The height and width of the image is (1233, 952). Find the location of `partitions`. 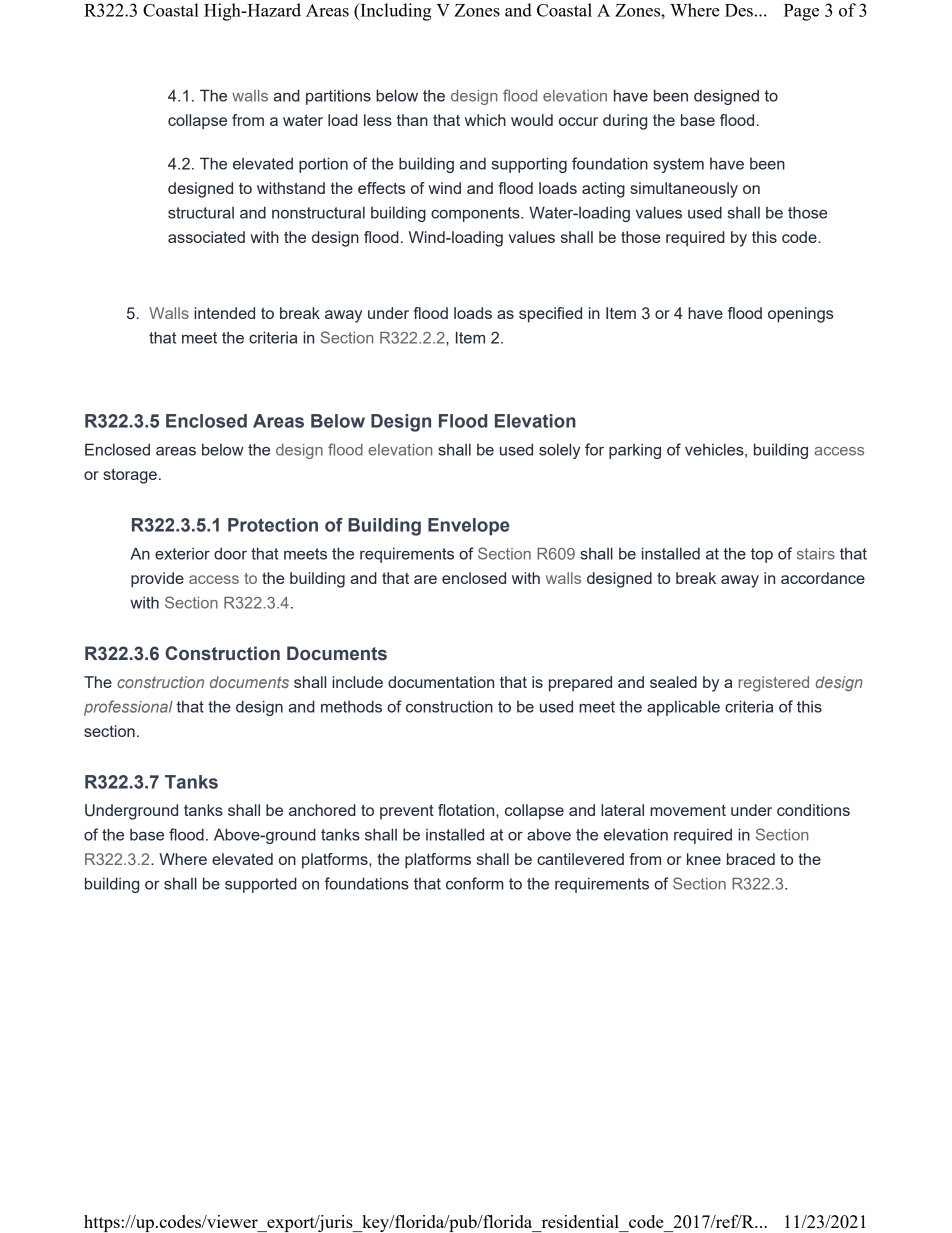

partitions is located at coordinates (338, 97).
